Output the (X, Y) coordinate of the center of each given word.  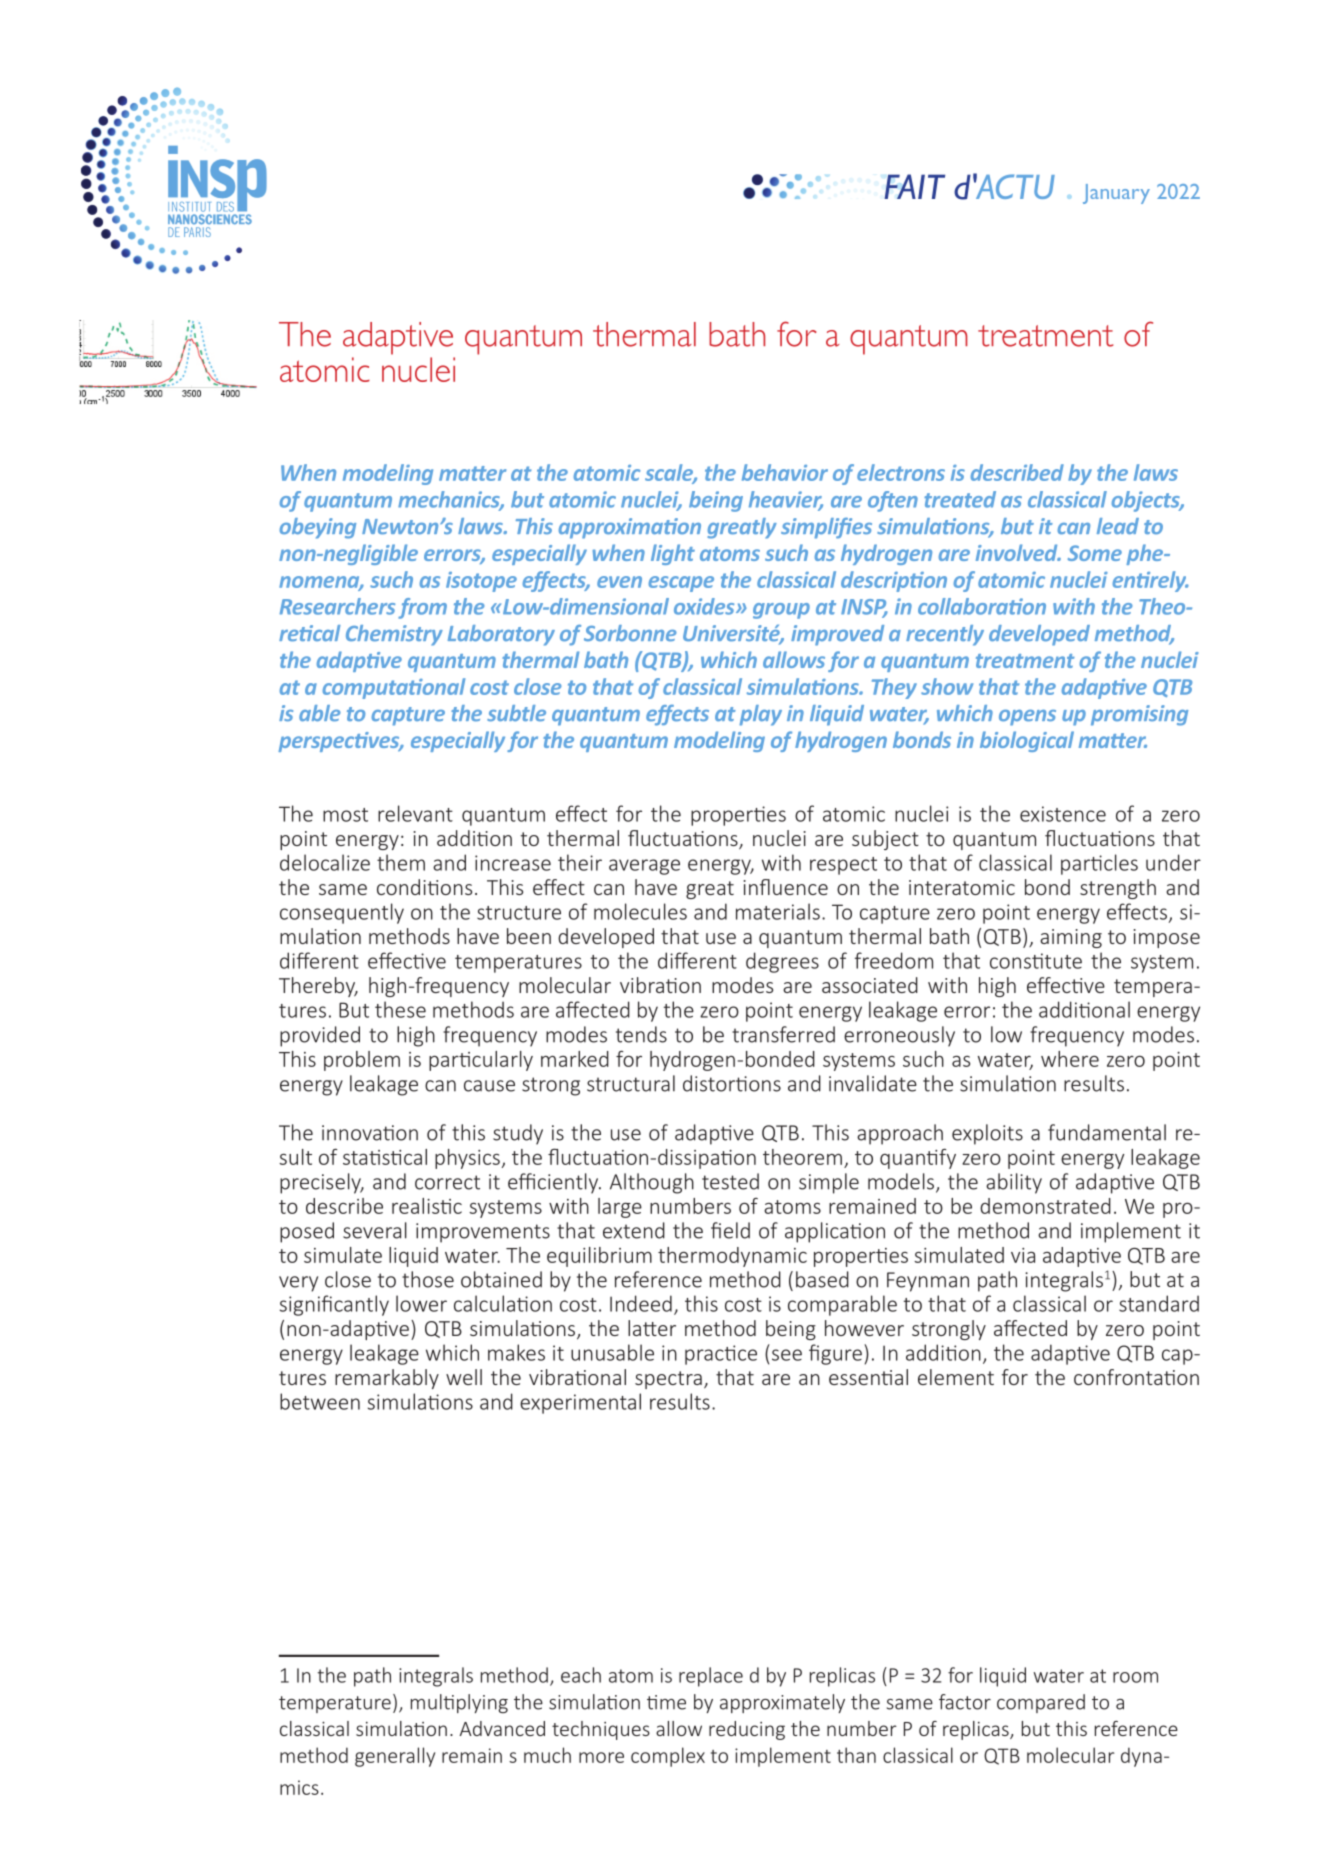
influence (786, 887)
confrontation (1136, 1377)
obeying (318, 528)
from (422, 608)
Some (1095, 553)
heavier (786, 500)
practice (721, 1355)
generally (395, 1757)
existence (1063, 814)
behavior (785, 472)
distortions (732, 1083)
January (1116, 194)
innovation (370, 1133)
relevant (415, 813)
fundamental (1107, 1132)
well (464, 1377)
